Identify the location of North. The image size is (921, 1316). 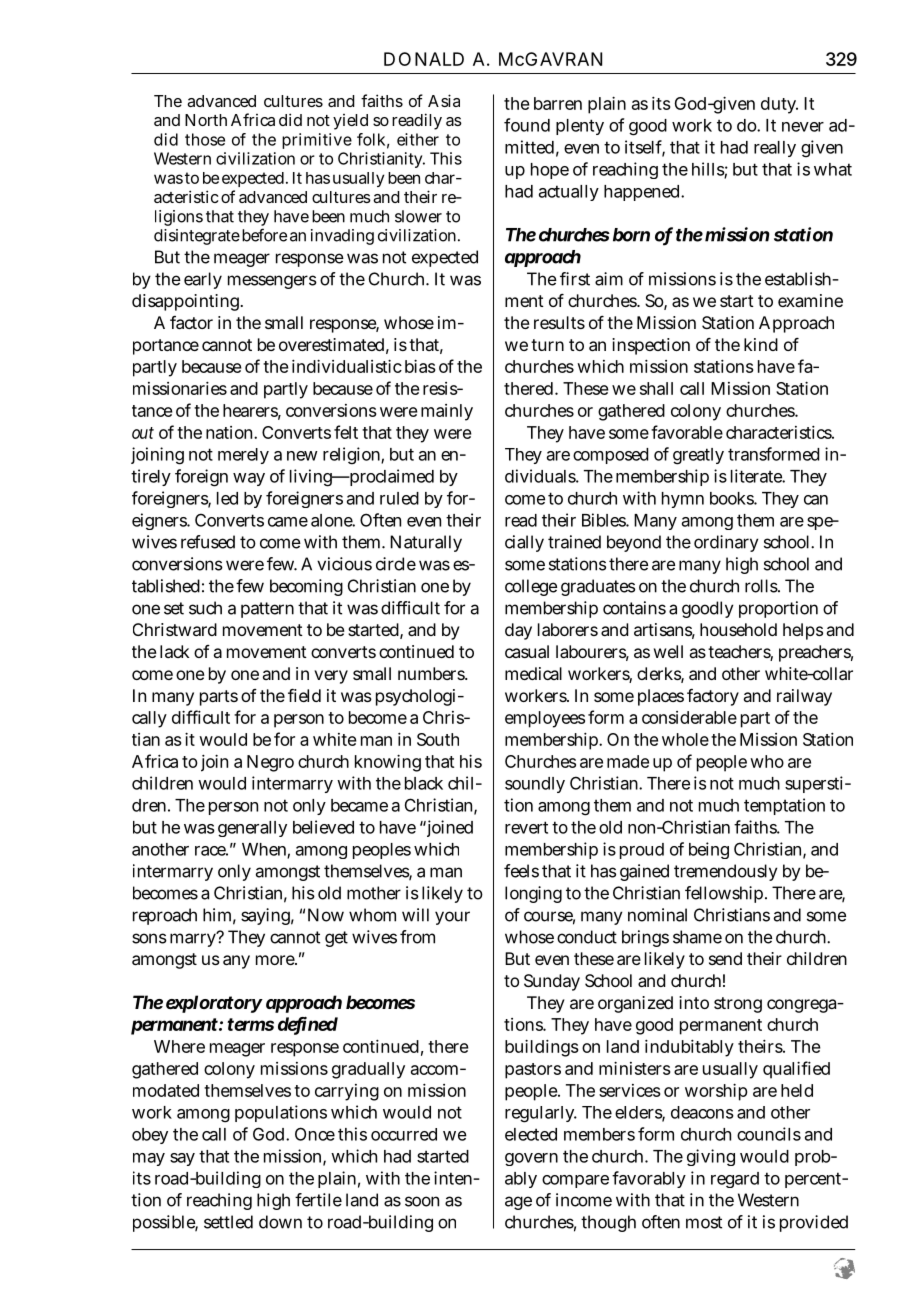
(206, 120).
